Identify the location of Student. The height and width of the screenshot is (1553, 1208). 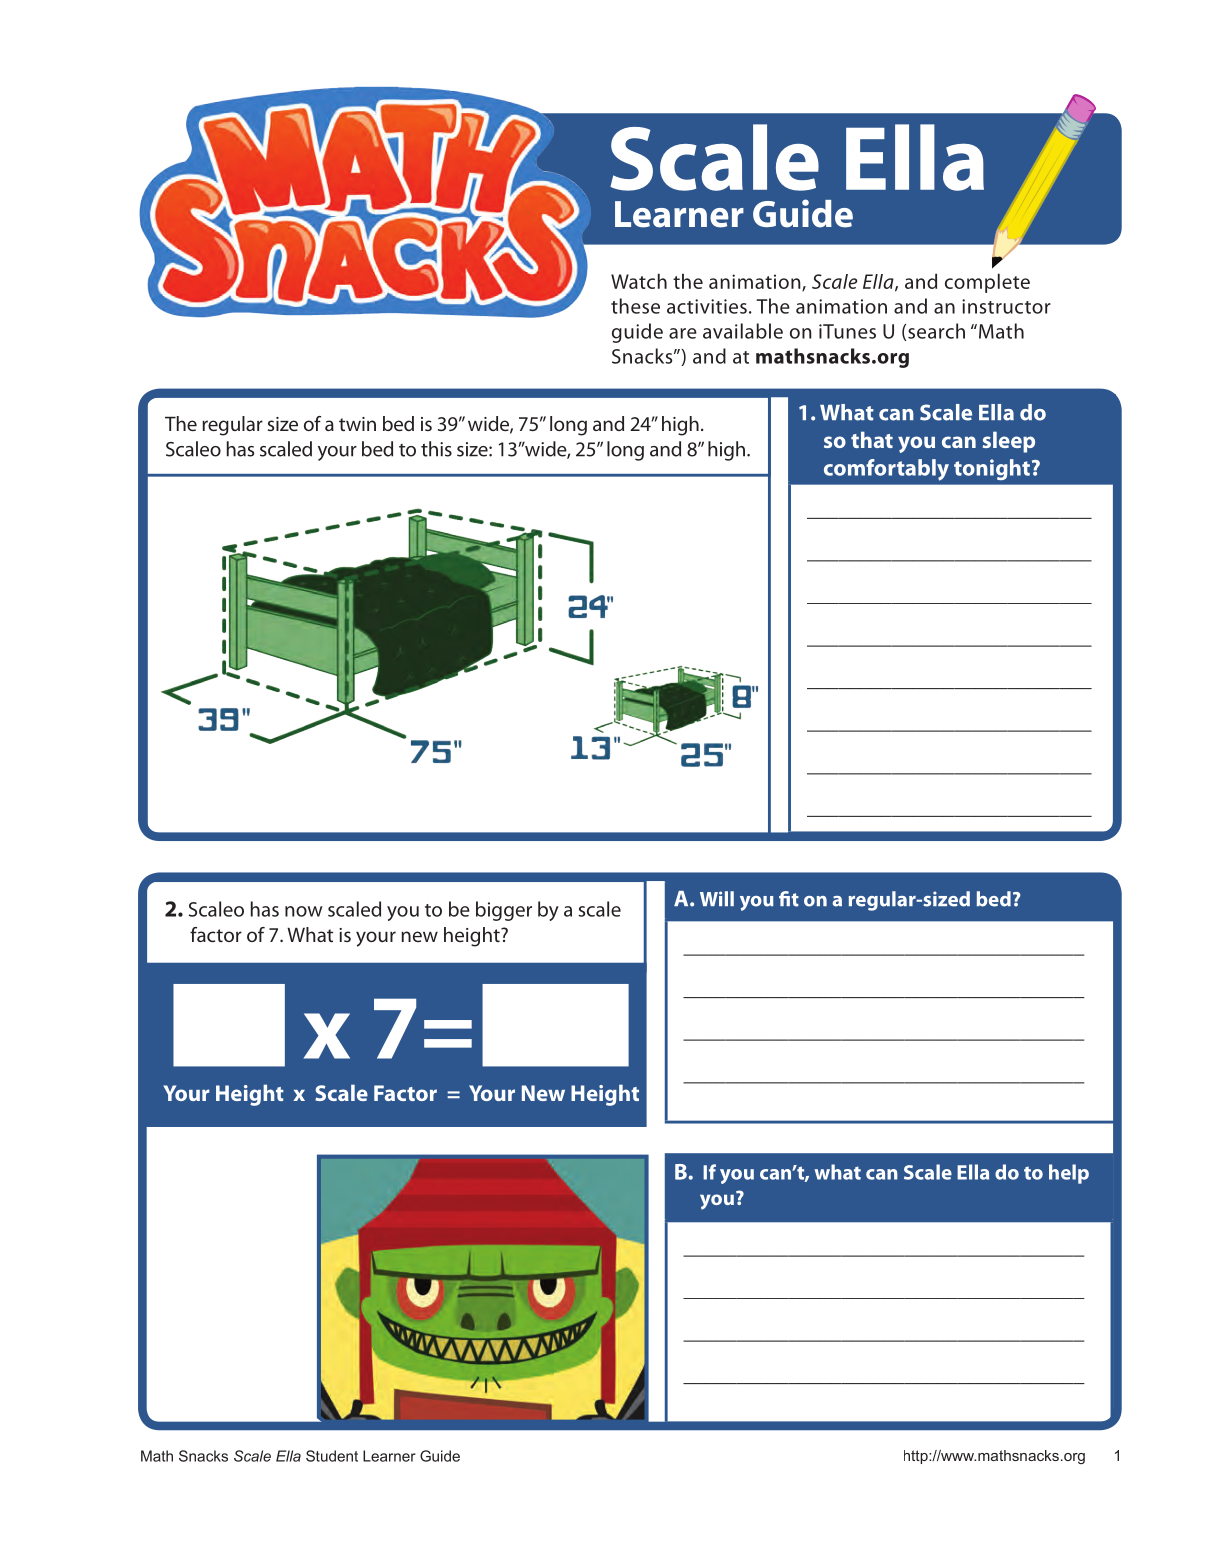
(332, 1456).
